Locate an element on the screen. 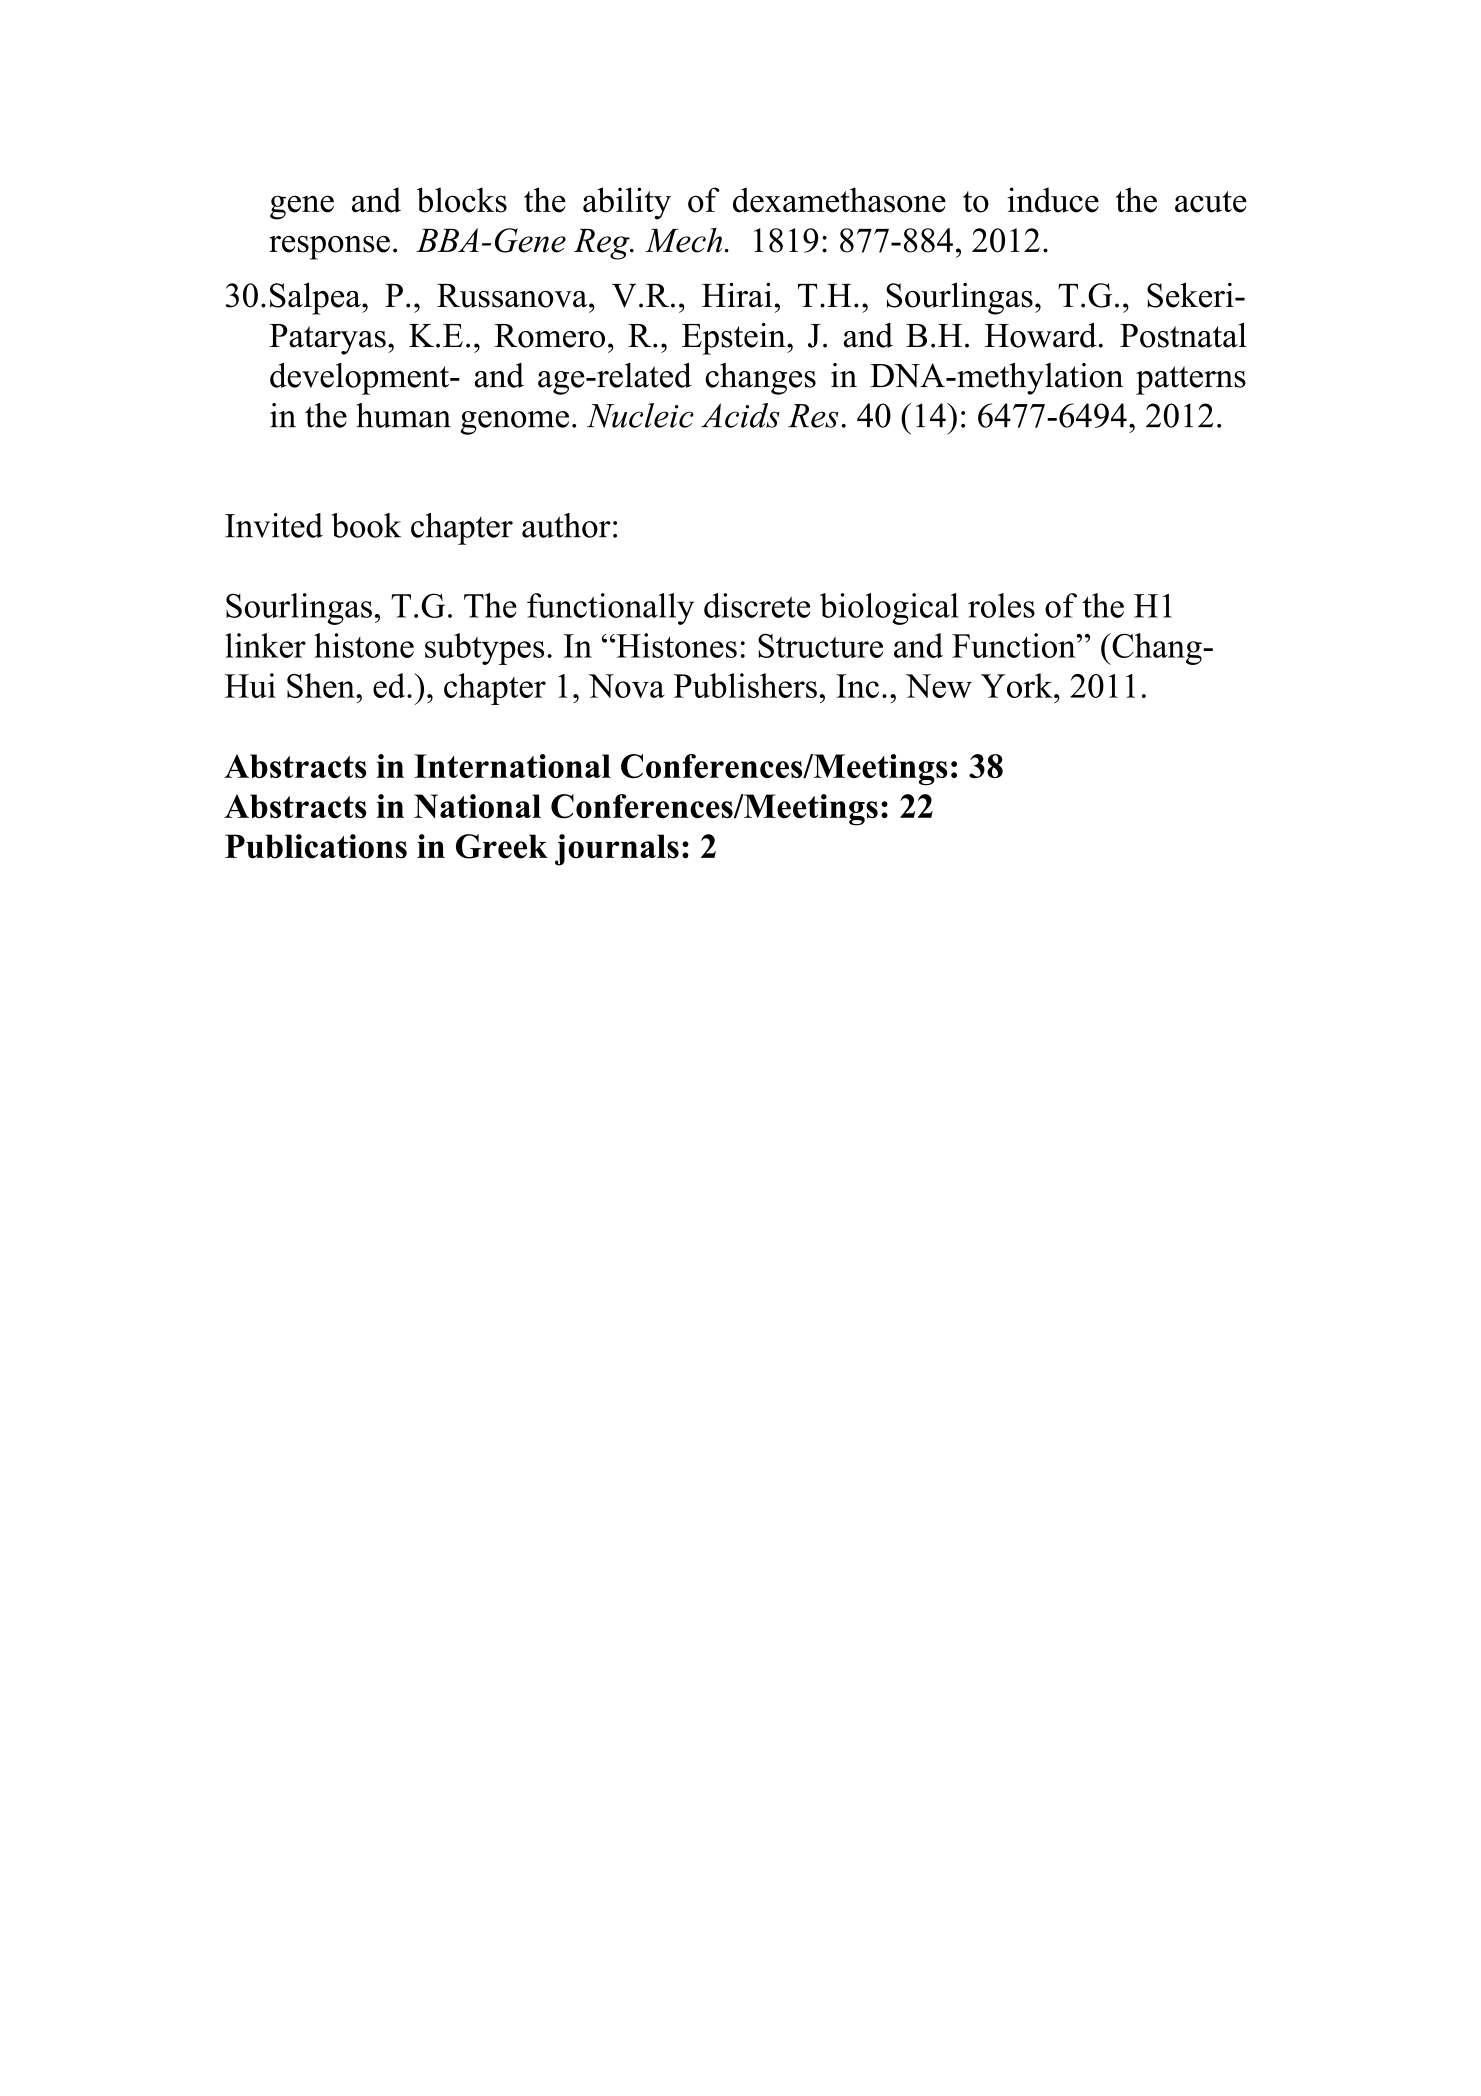  Mech is located at coordinates (683, 240).
